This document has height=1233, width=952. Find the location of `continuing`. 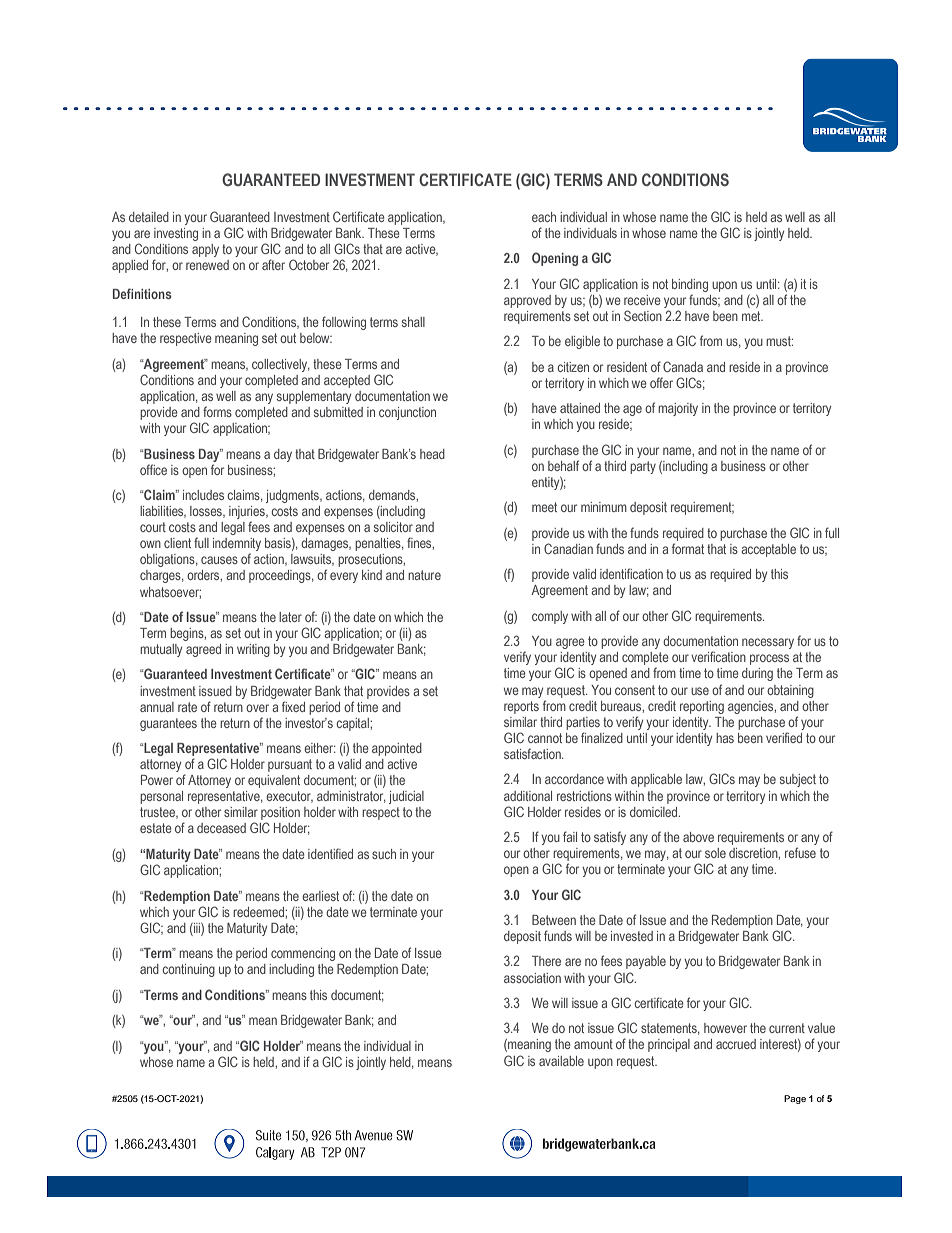

continuing is located at coordinates (189, 970).
